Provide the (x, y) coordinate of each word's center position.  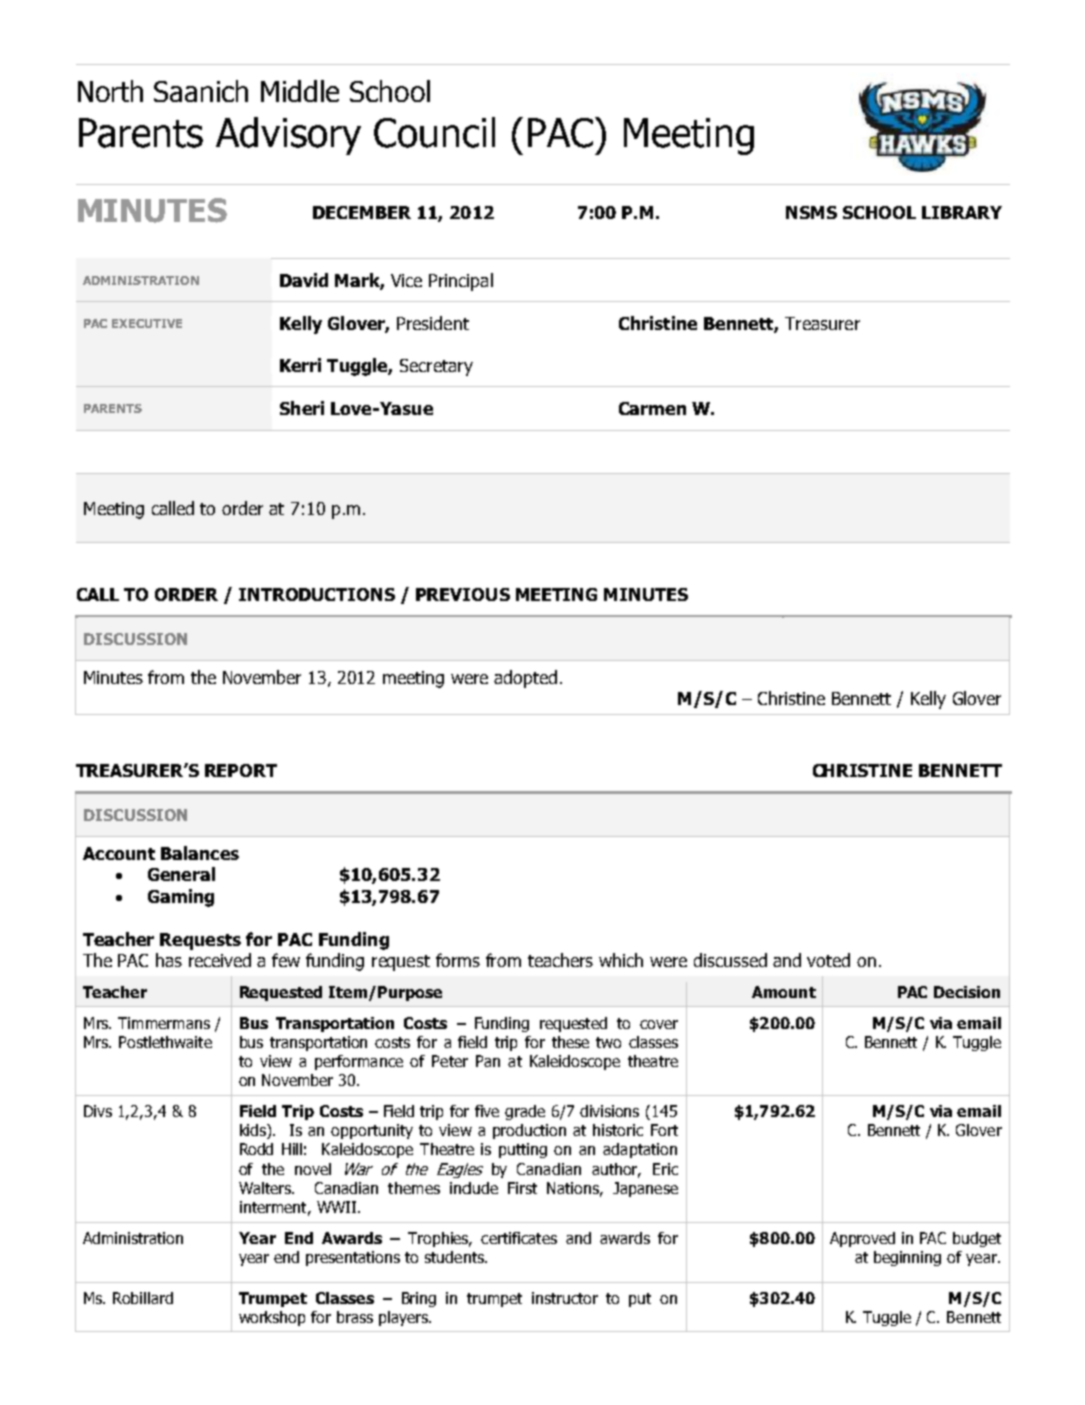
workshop (272, 1318)
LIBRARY (962, 212)
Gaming (181, 898)
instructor (565, 1298)
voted (828, 960)
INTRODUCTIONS (317, 594)
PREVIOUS (463, 594)
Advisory (288, 136)
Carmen (652, 408)
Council (434, 132)
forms (458, 960)
